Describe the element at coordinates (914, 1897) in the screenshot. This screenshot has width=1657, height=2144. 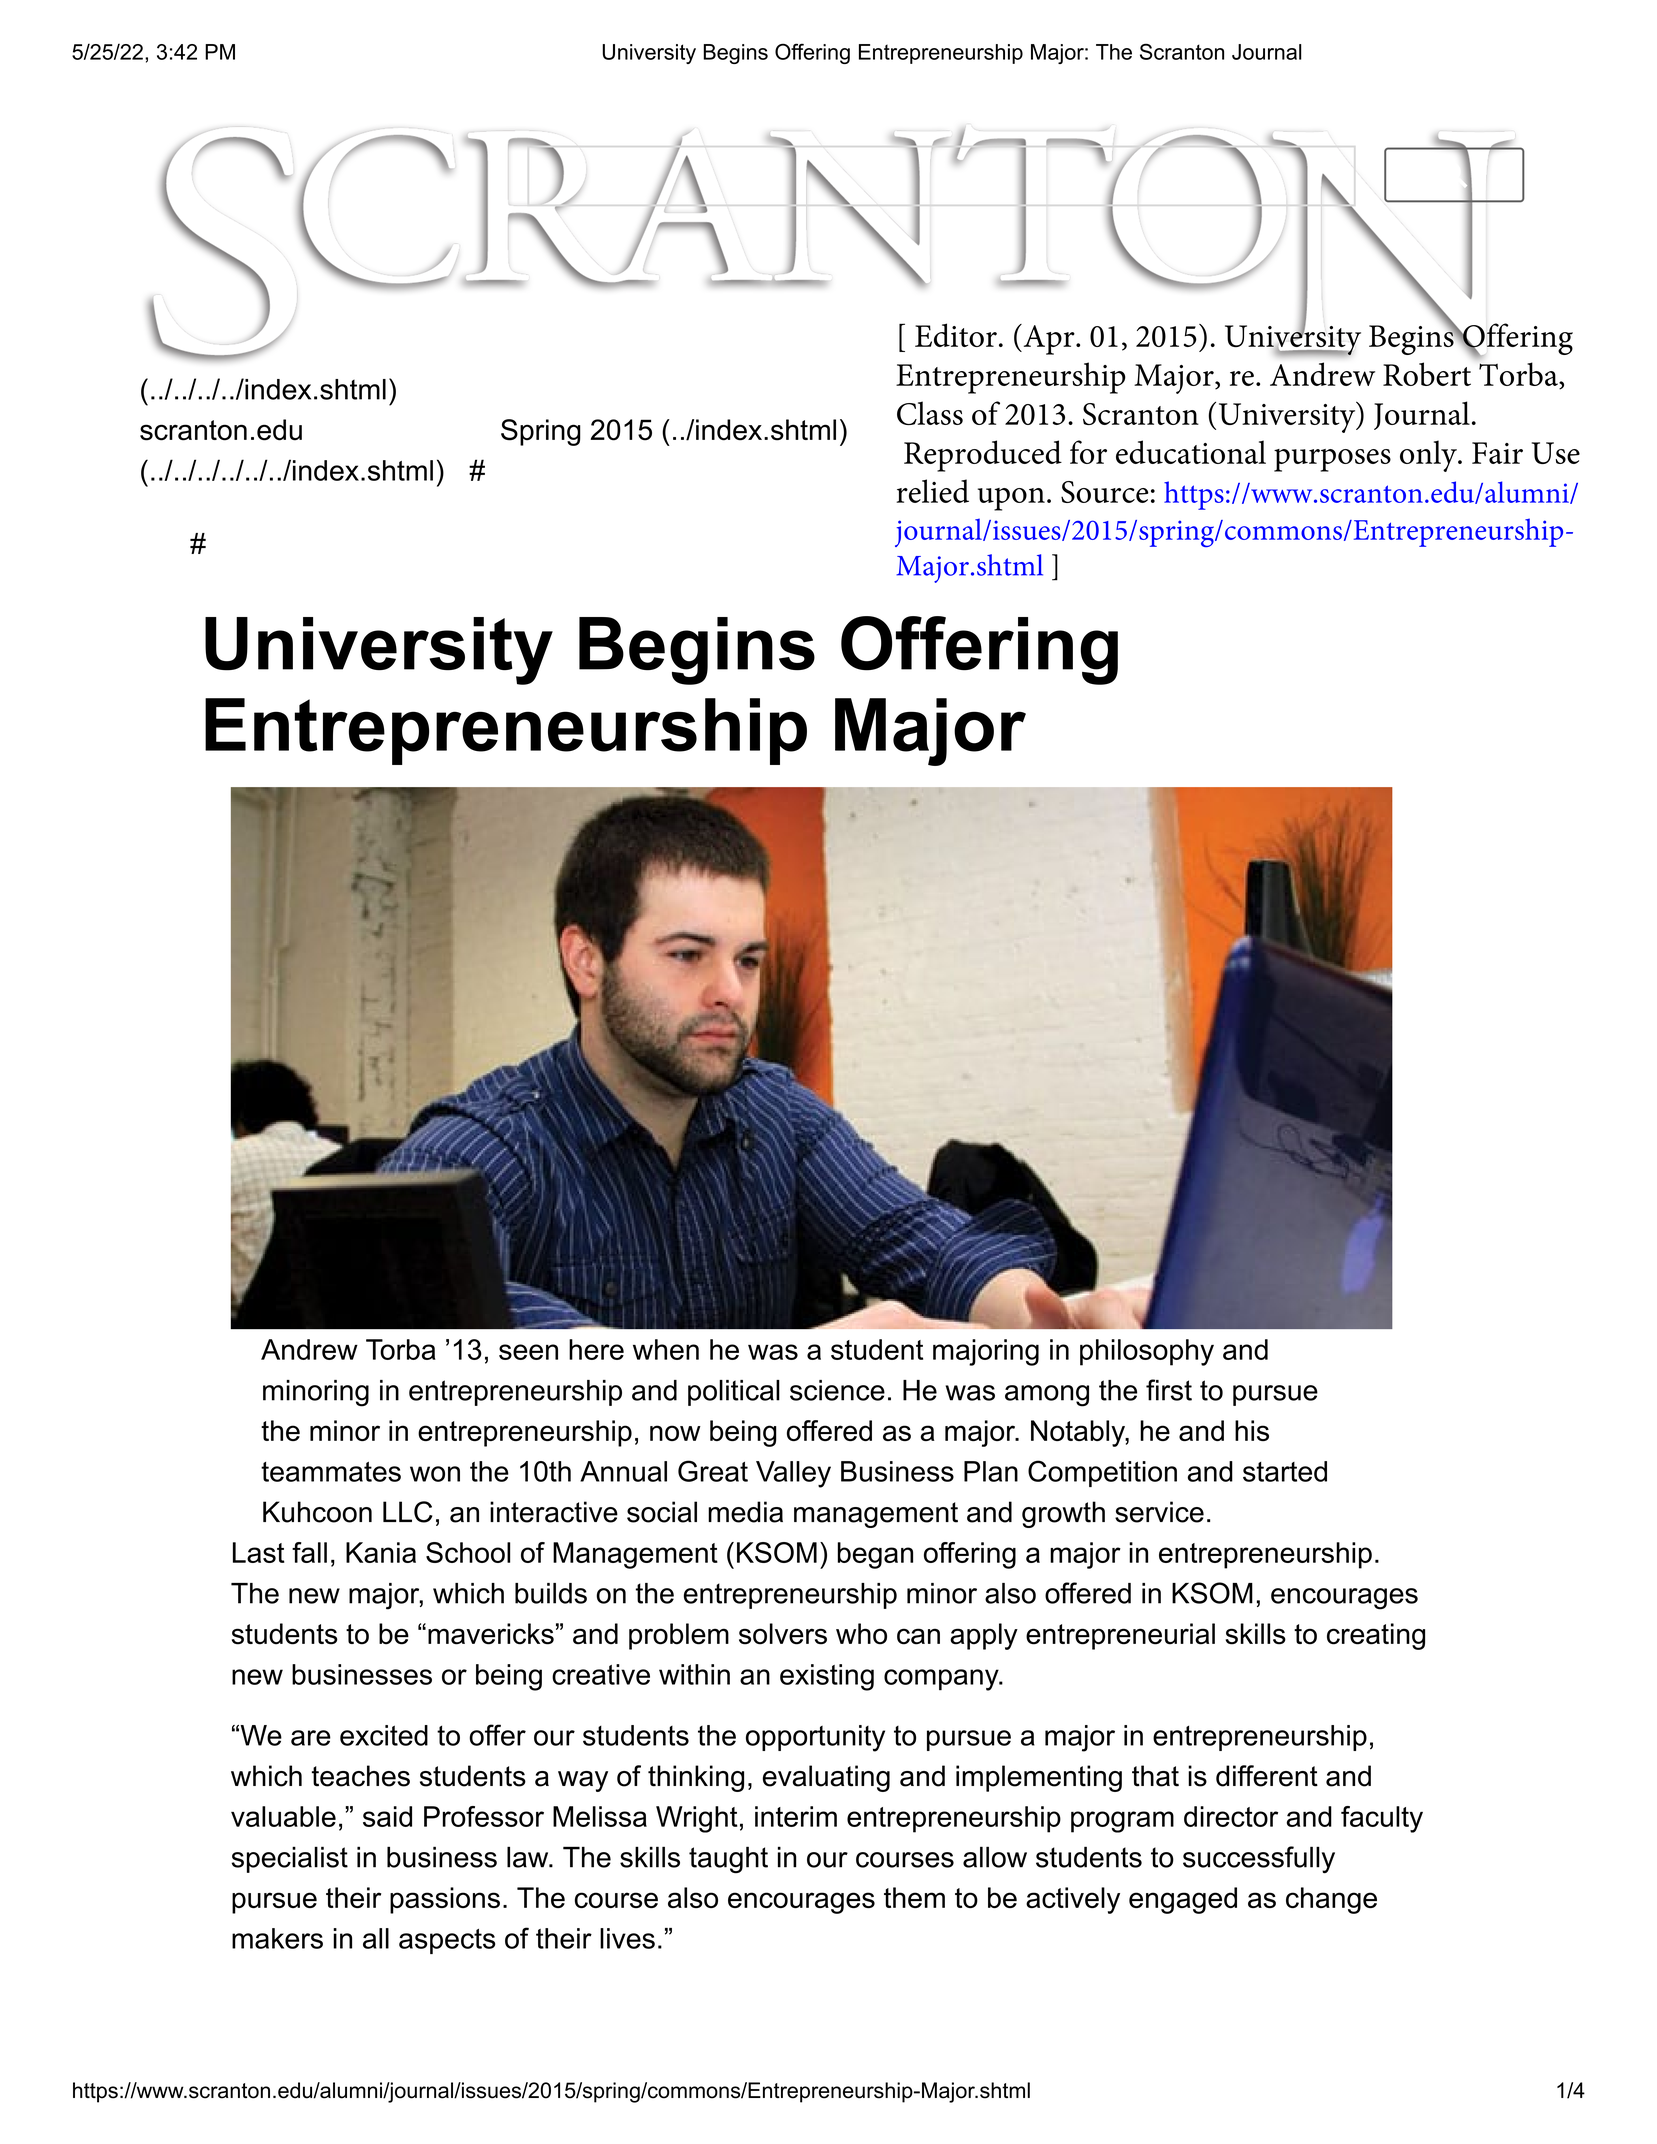
I see `them` at that location.
